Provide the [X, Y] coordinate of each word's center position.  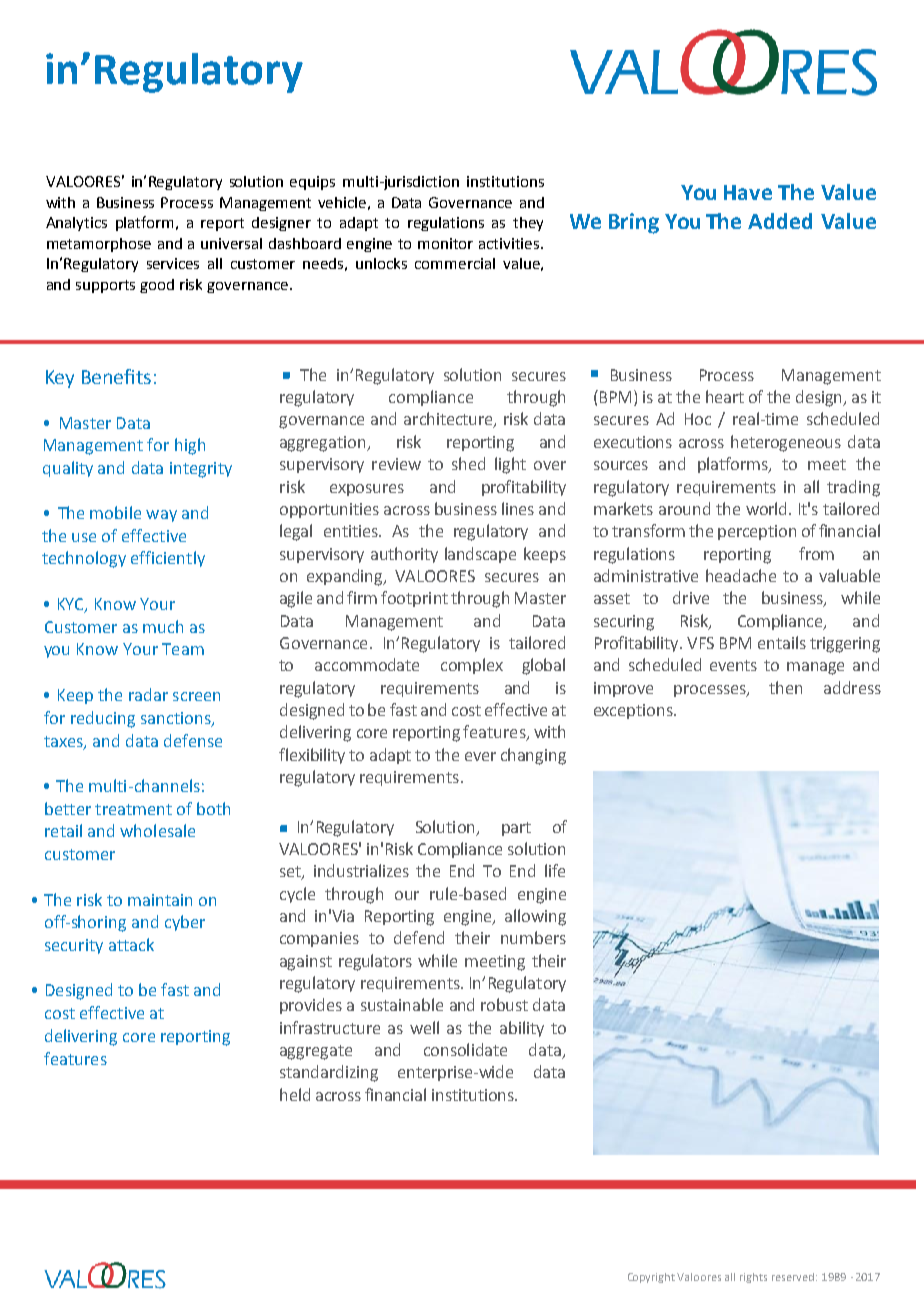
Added [780, 221]
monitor [445, 243]
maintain [160, 900]
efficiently [168, 559]
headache [741, 575]
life [555, 870]
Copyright [651, 1278]
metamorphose [99, 245]
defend [419, 937]
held [295, 1094]
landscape [480, 555]
